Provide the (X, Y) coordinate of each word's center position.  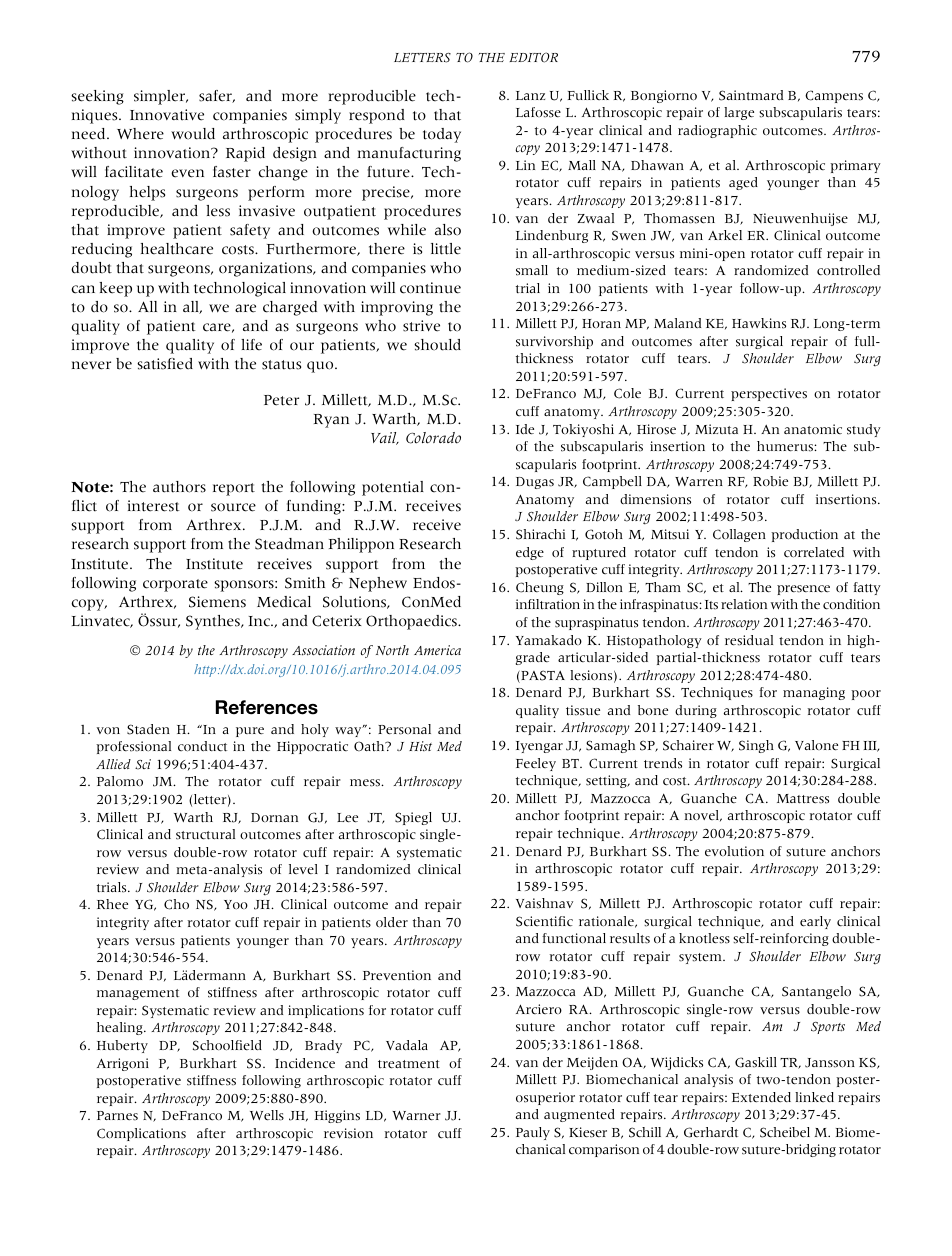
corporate (175, 585)
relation (744, 604)
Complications (141, 1134)
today (442, 135)
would (193, 134)
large (739, 113)
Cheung (540, 588)
